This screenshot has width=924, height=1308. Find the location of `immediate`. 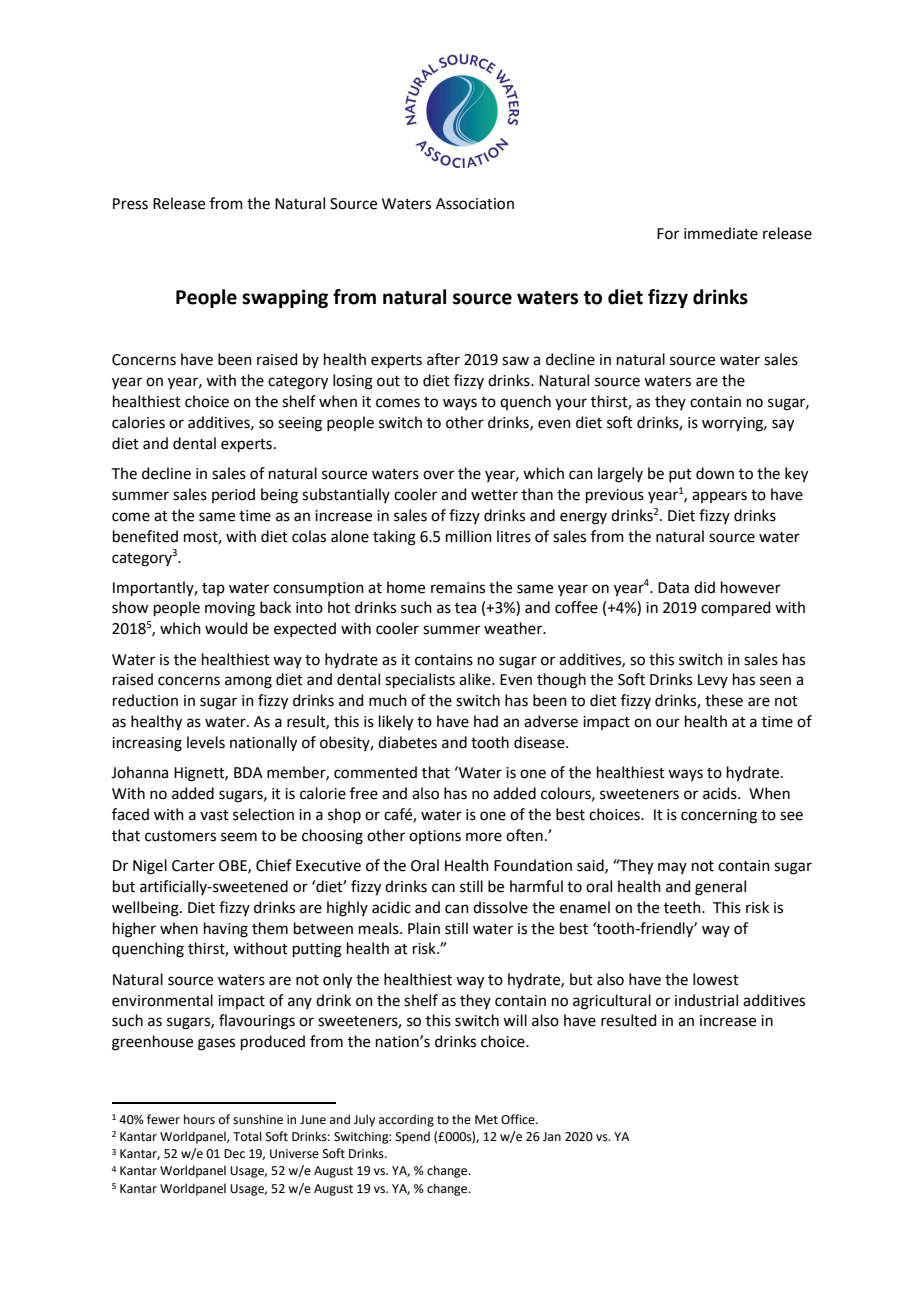

immediate is located at coordinates (721, 233).
